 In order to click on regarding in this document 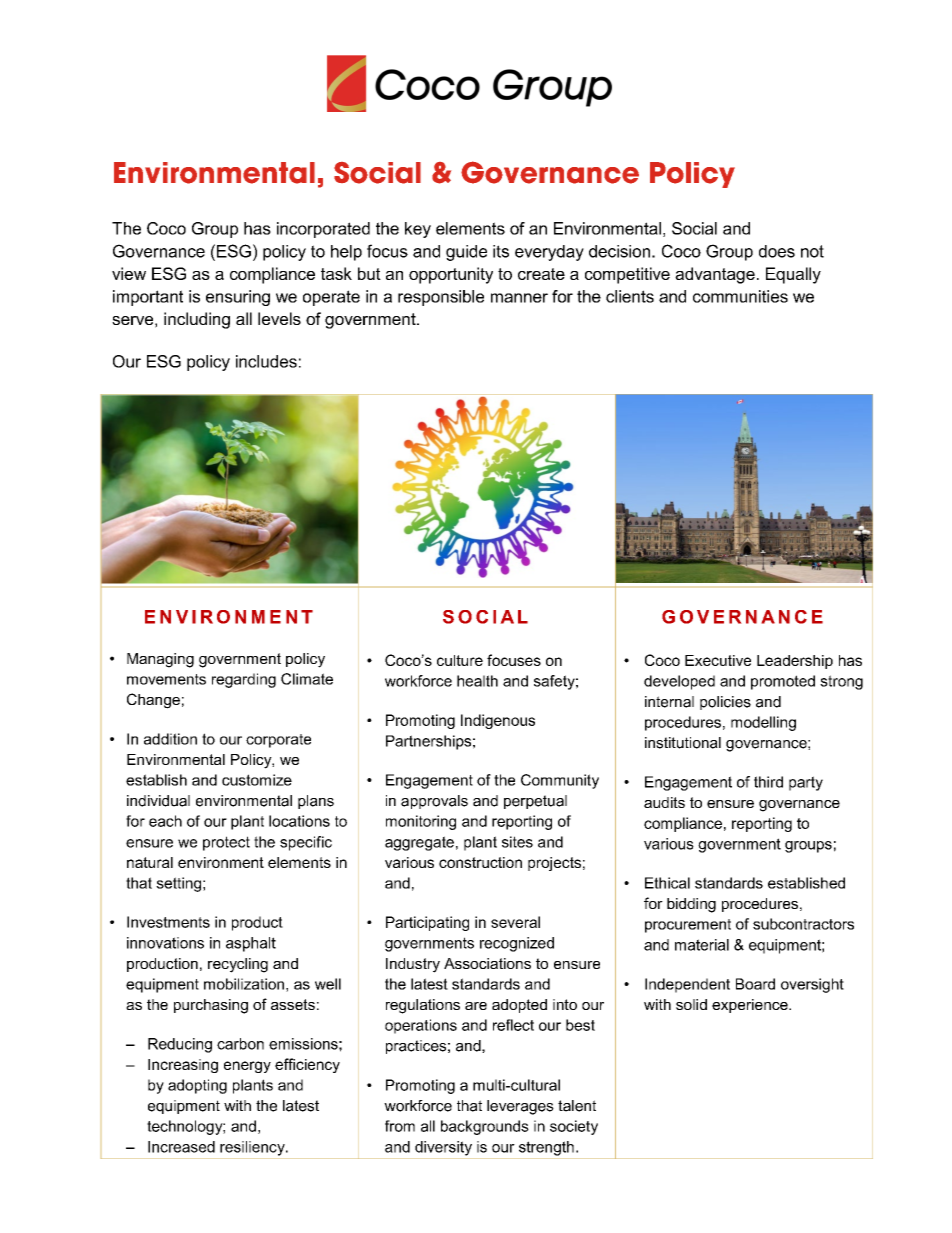, I will do `click(244, 680)`.
